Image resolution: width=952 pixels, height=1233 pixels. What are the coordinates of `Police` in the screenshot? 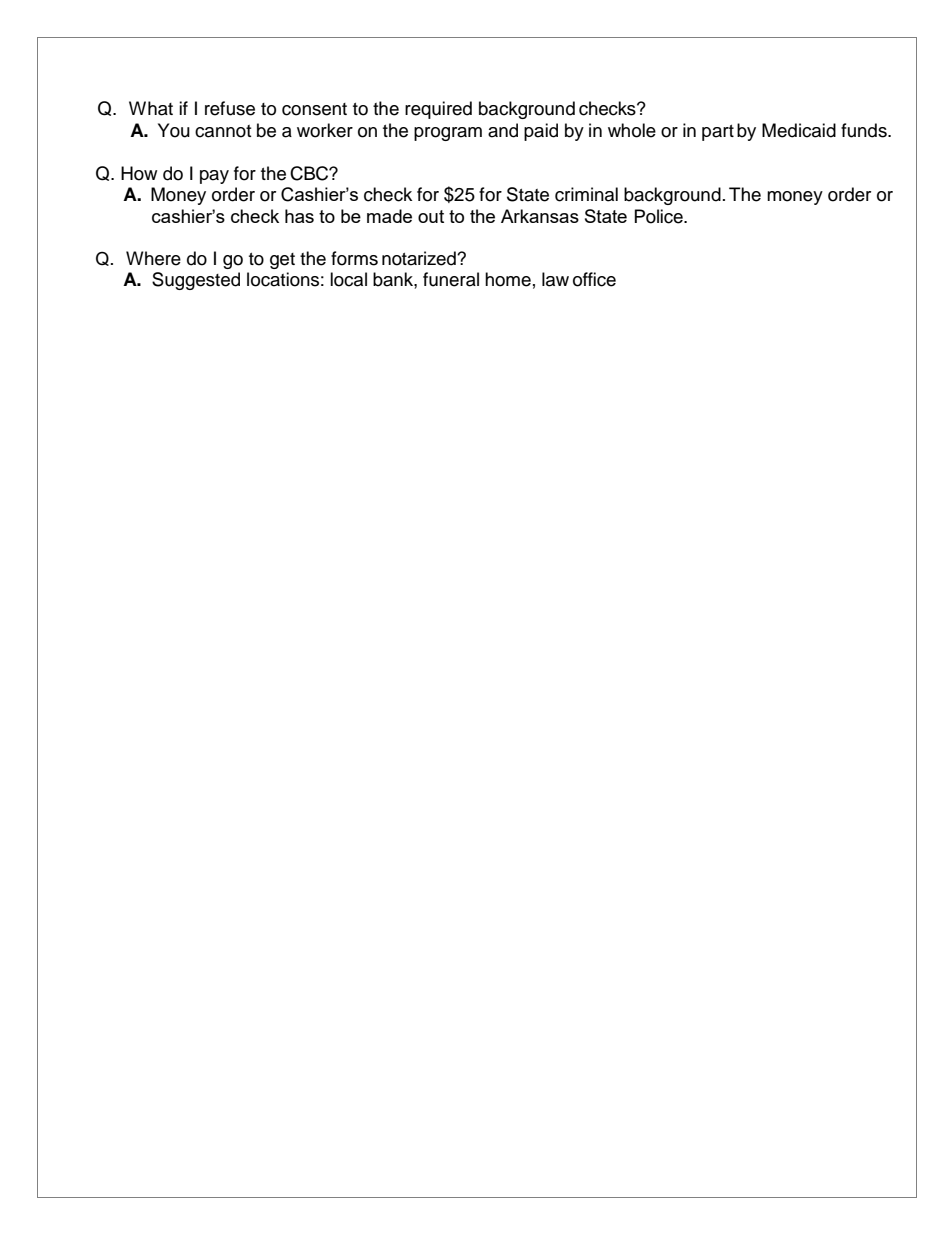 It's located at (660, 216).
